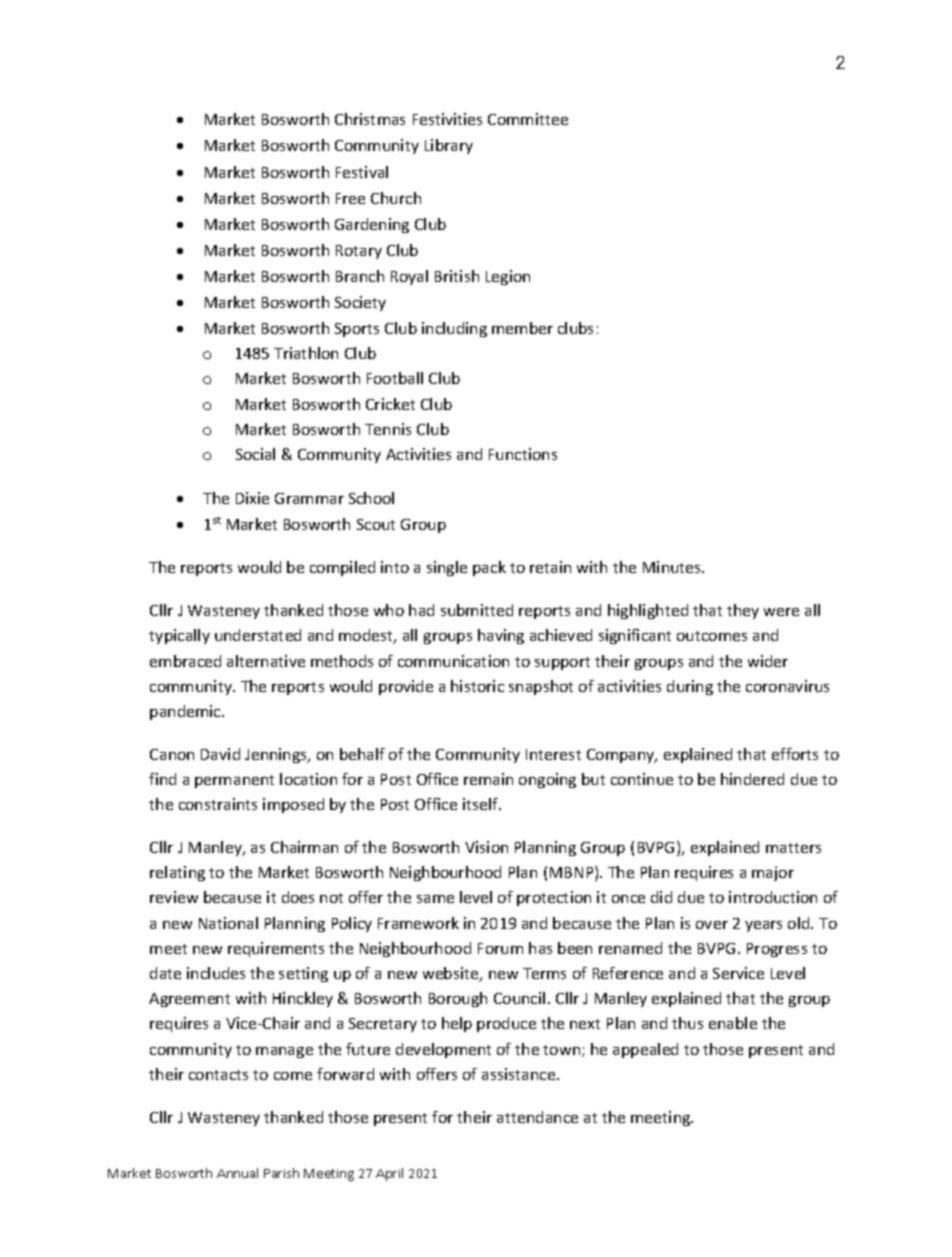 This screenshot has height=1257, width=952. Describe the element at coordinates (743, 611) in the screenshot. I see `they` at that location.
